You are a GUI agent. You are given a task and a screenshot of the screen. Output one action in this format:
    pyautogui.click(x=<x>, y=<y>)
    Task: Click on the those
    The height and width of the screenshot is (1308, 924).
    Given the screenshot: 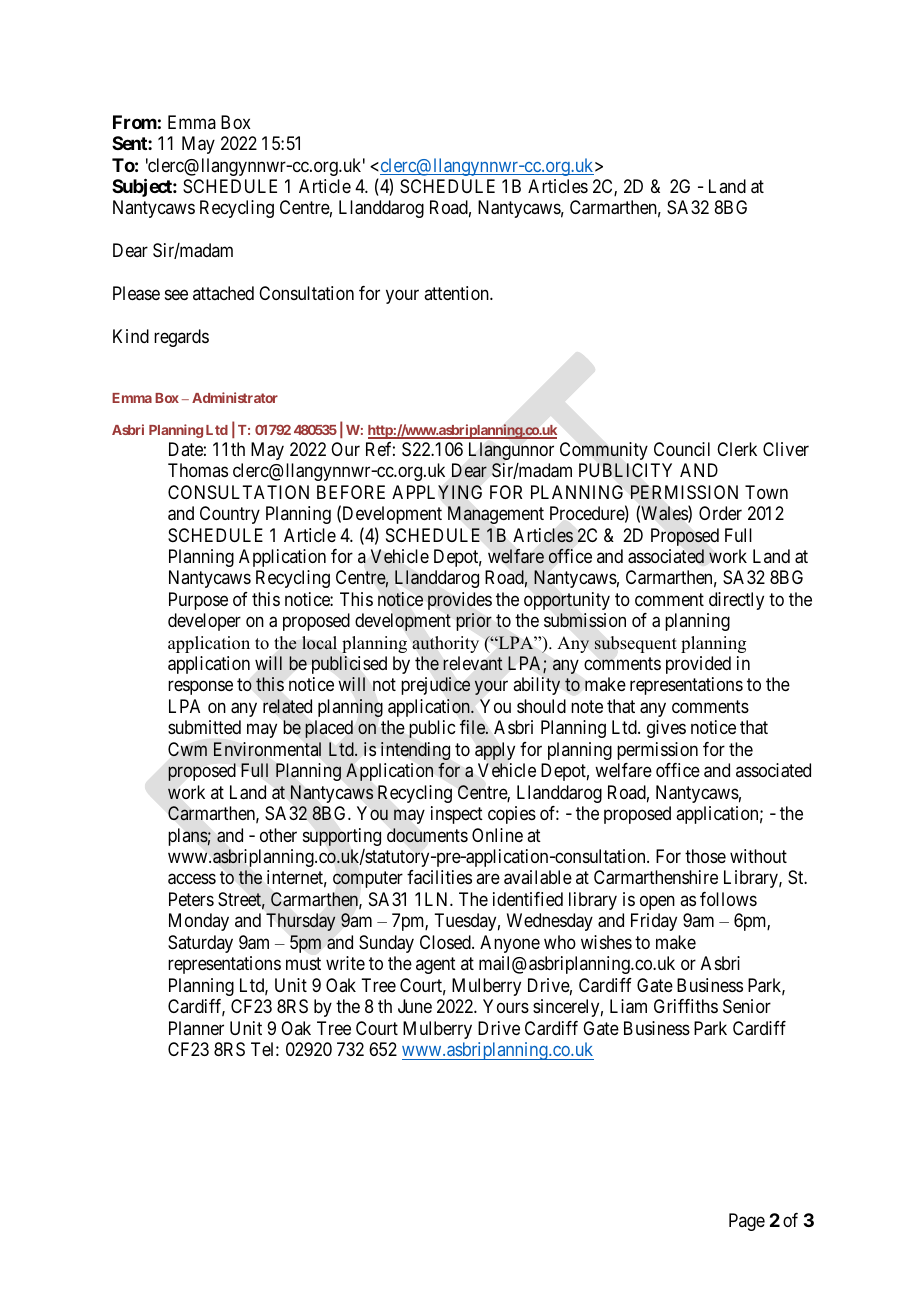 What is the action you would take?
    pyautogui.click(x=705, y=856)
